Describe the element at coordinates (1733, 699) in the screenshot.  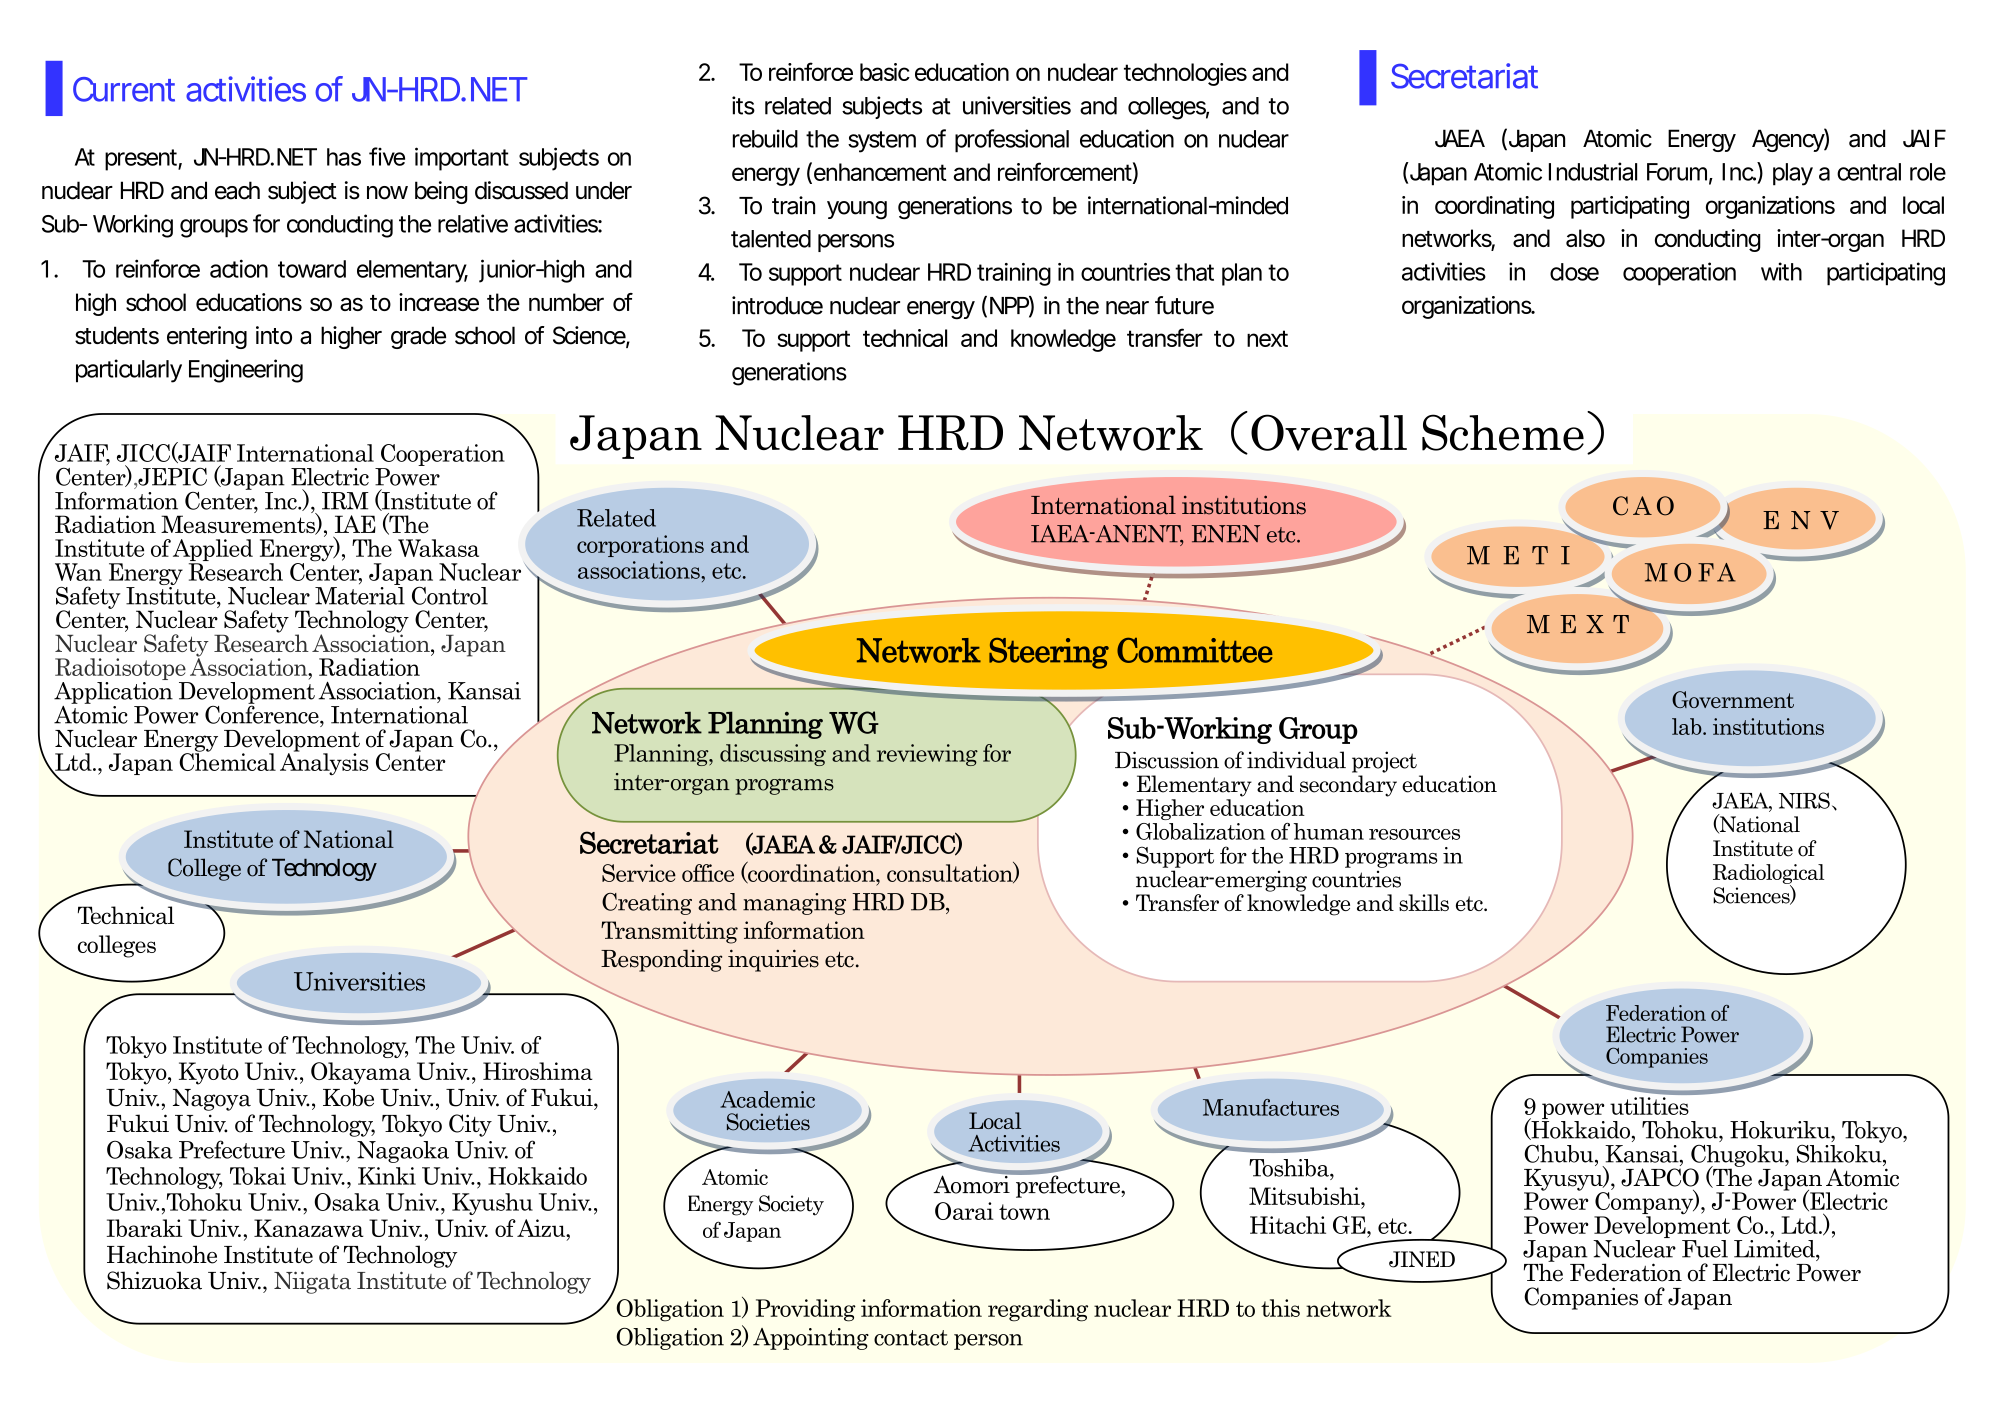
I see `Government` at that location.
